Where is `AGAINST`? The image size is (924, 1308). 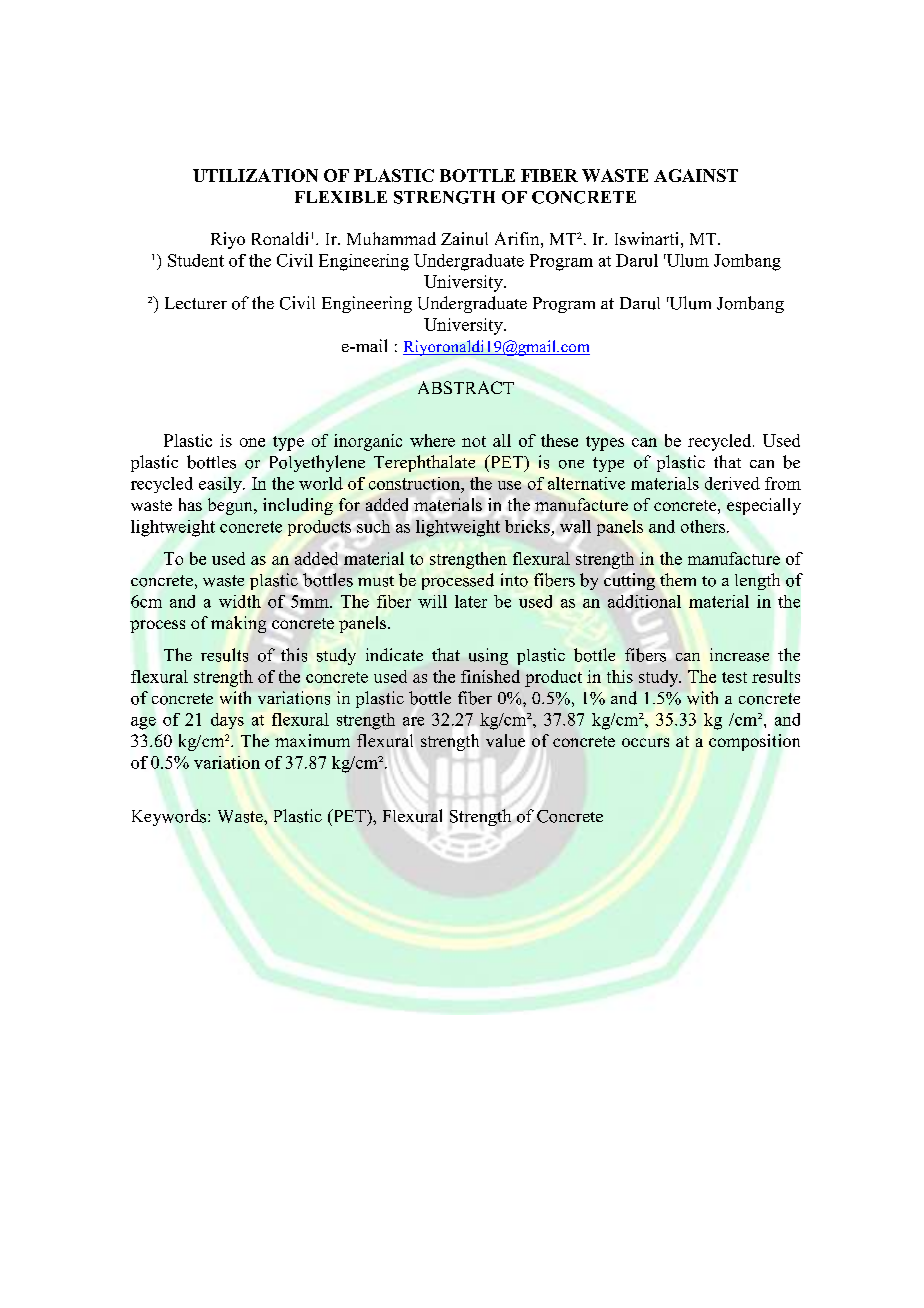 AGAINST is located at coordinates (696, 175).
